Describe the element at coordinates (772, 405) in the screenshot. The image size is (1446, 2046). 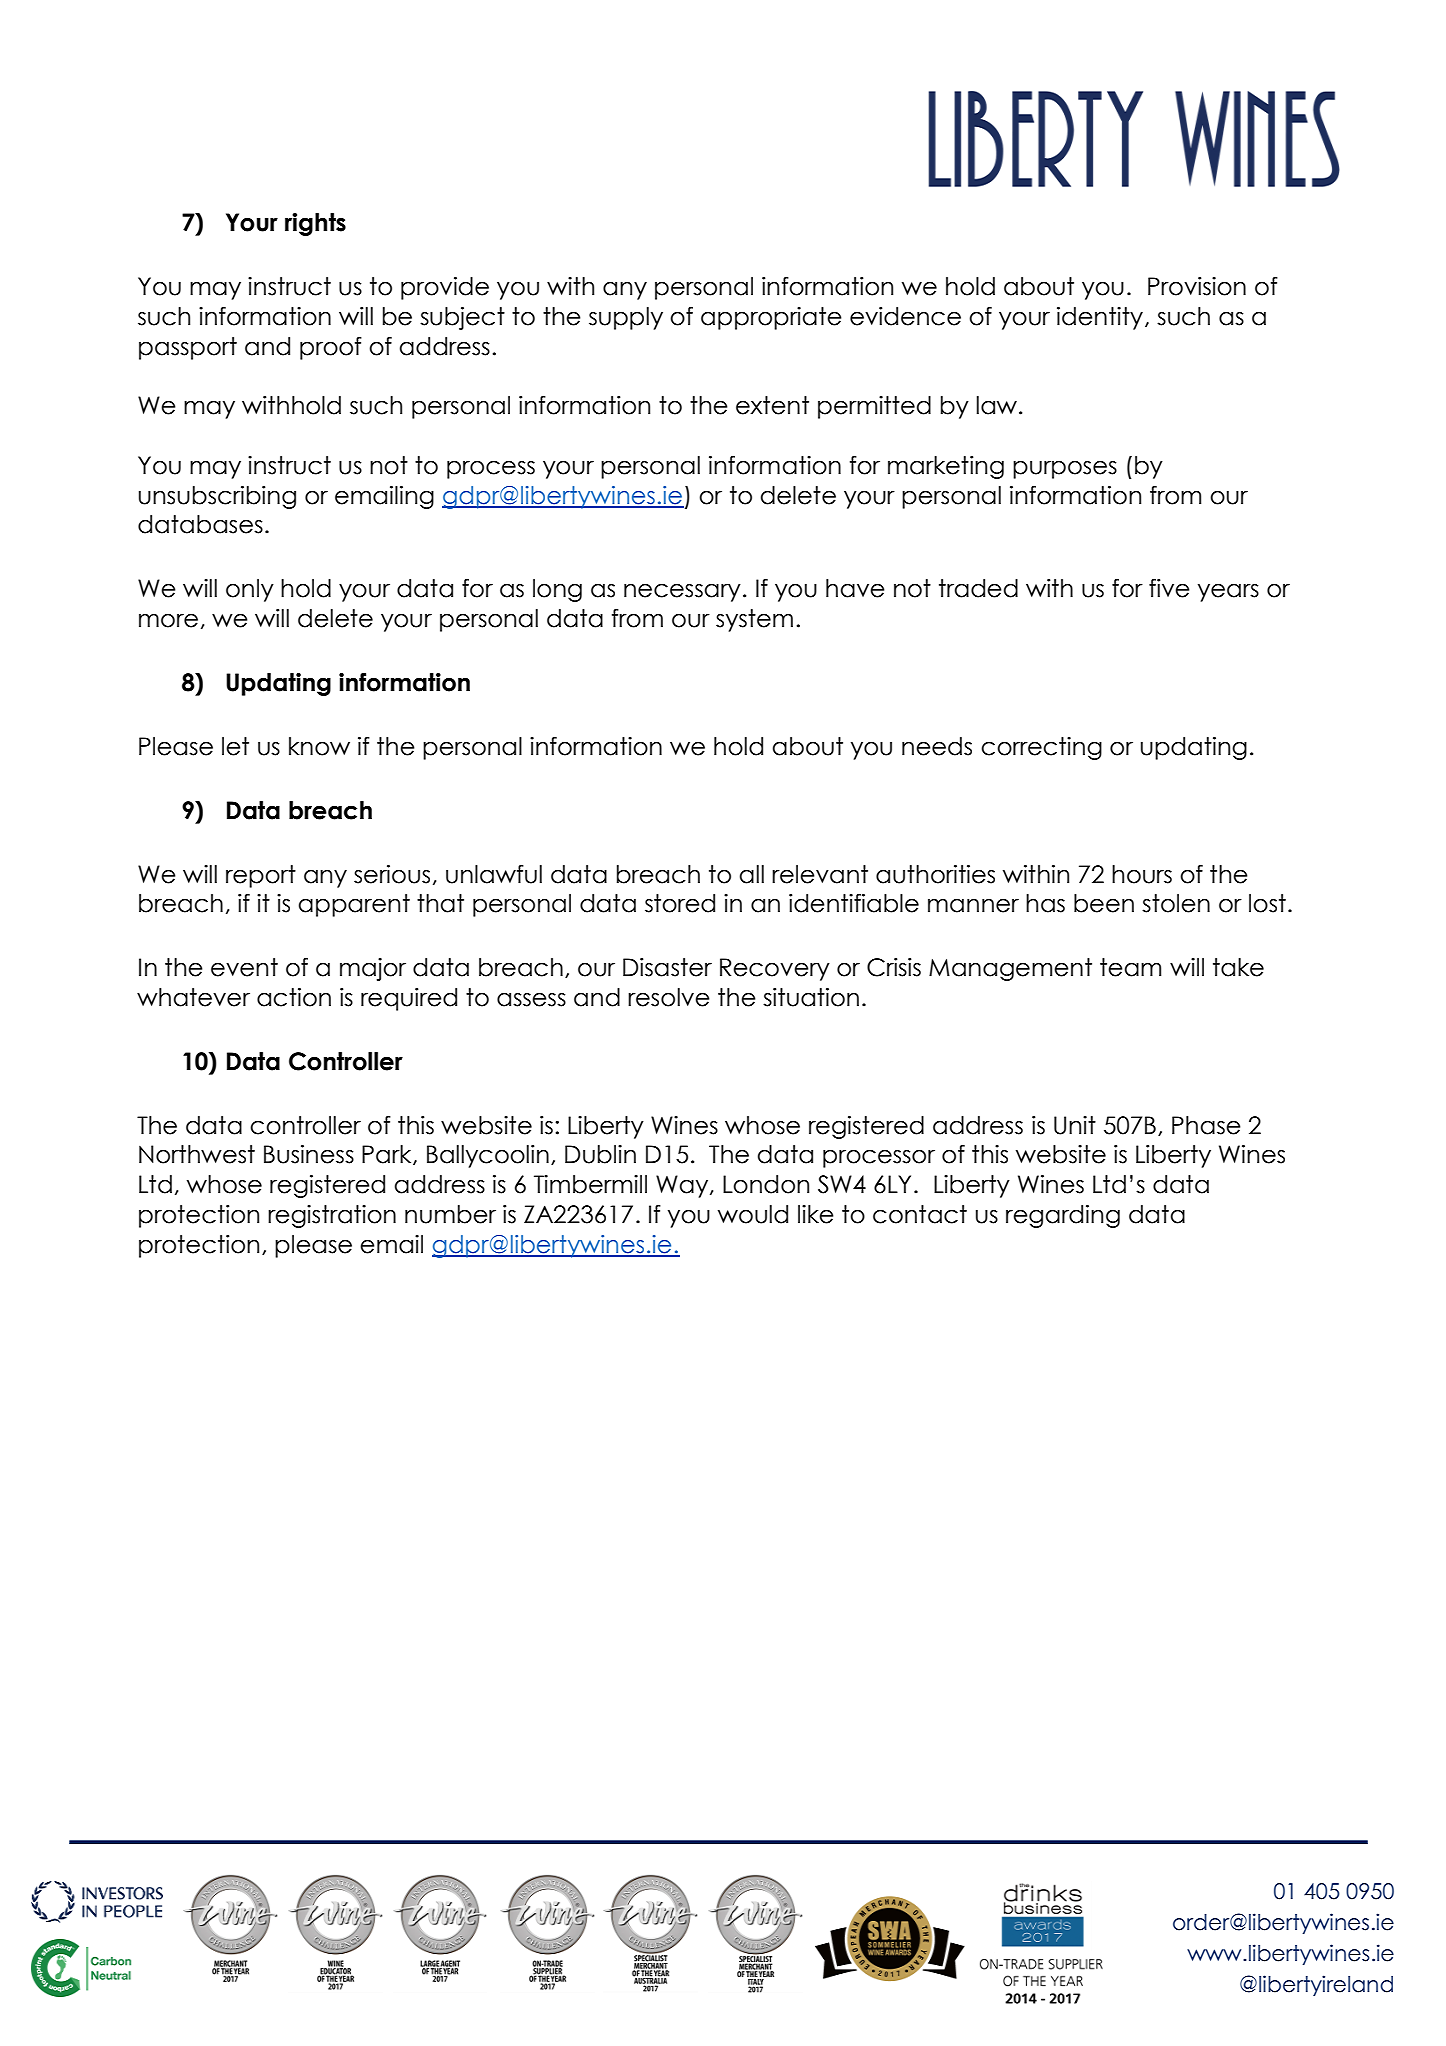
I see `extent` at that location.
